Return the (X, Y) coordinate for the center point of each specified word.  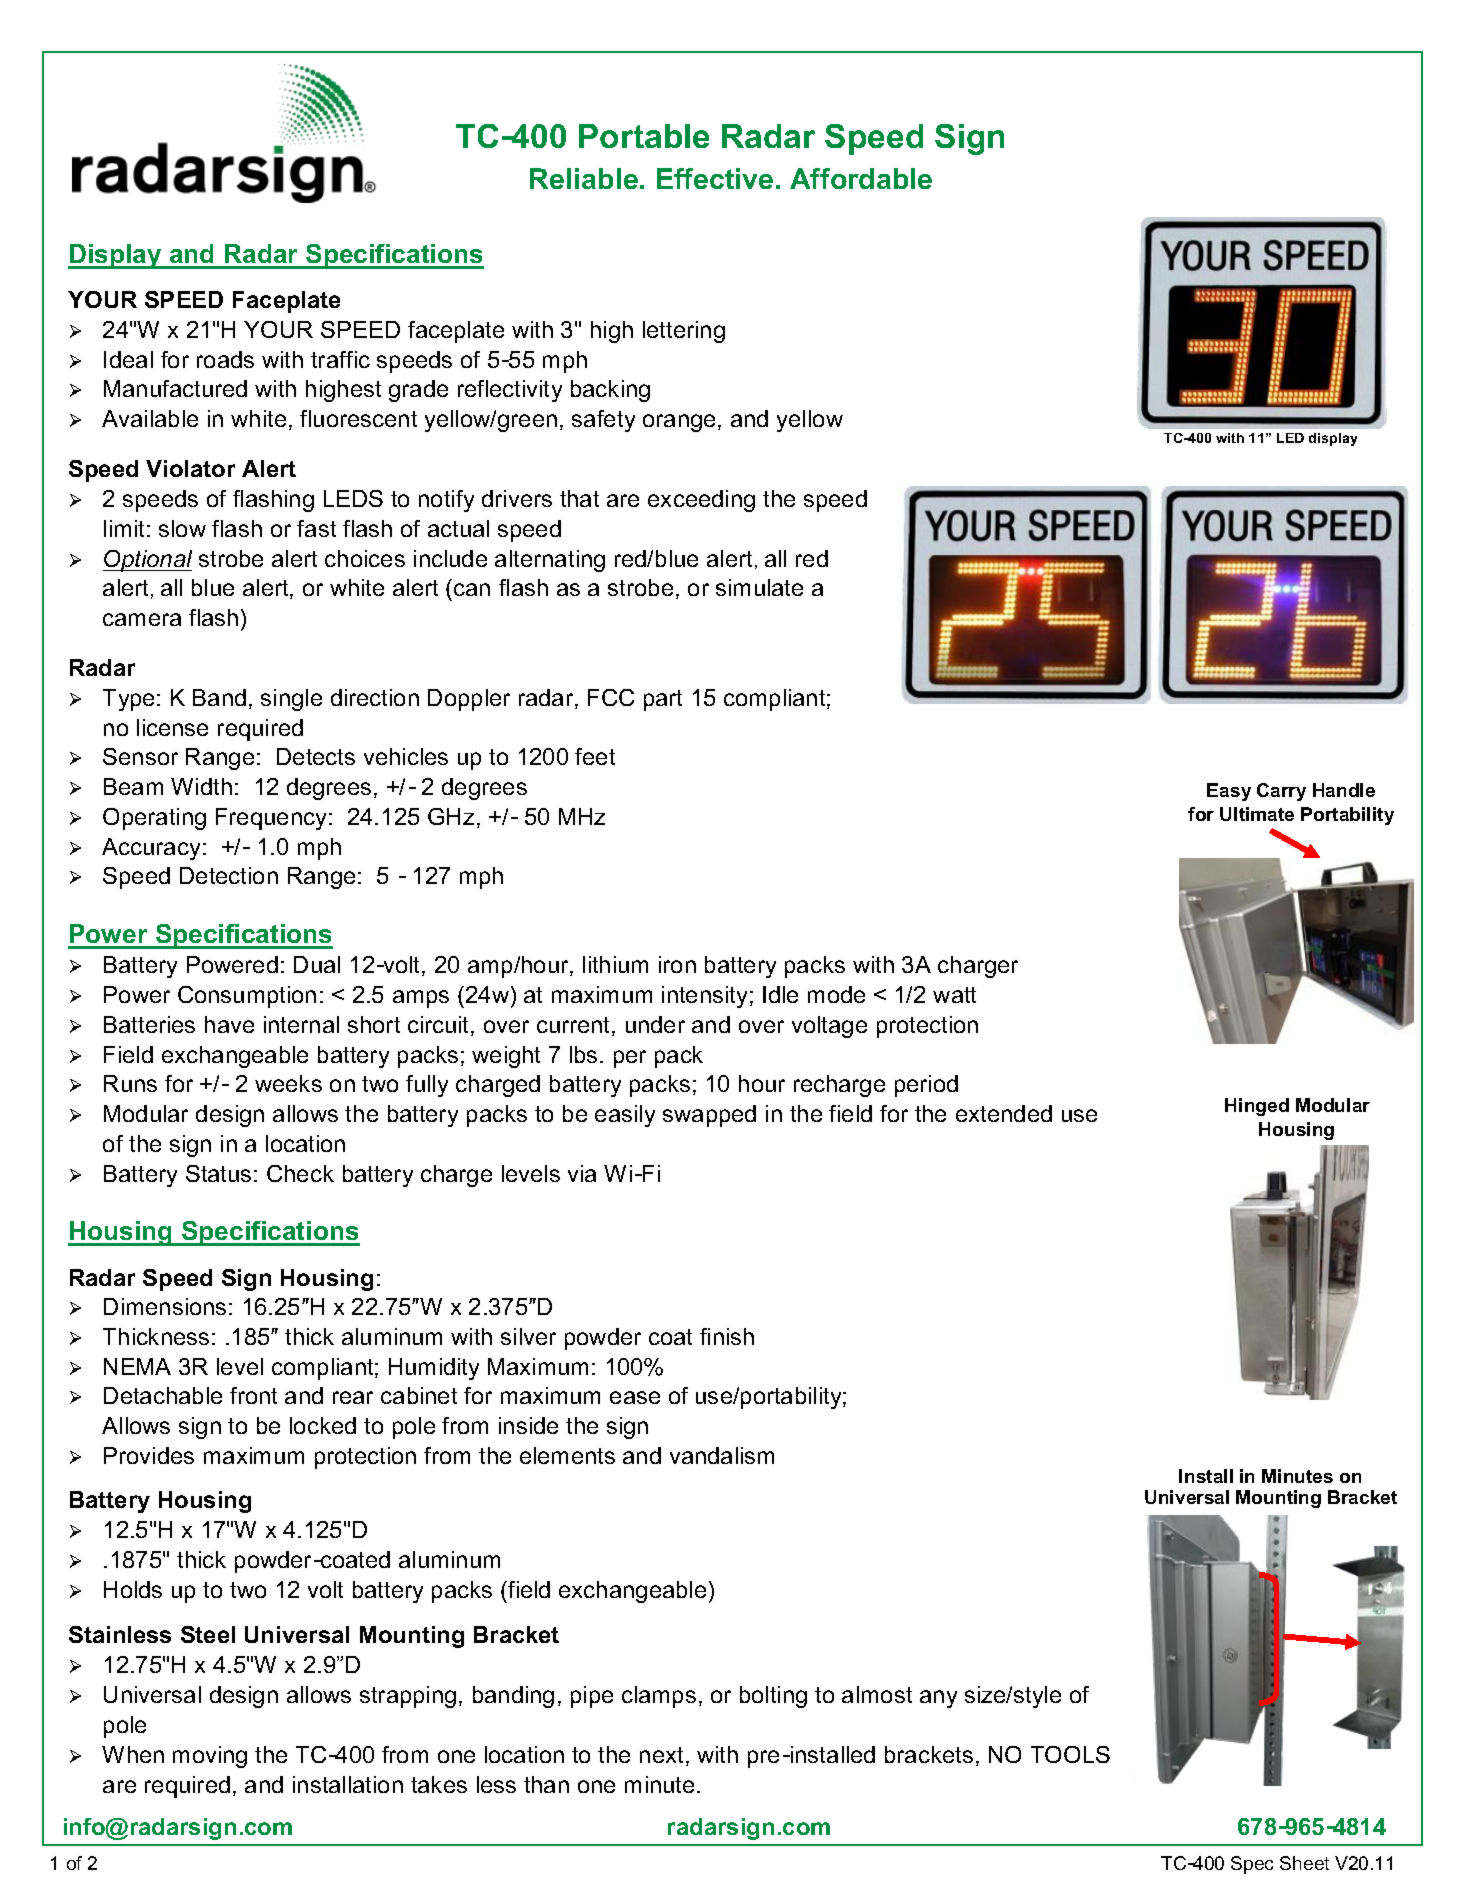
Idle (780, 994)
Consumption (247, 997)
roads (225, 359)
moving (210, 1757)
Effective (715, 178)
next (661, 1755)
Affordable (861, 178)
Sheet (1304, 1863)
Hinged (1257, 1107)
